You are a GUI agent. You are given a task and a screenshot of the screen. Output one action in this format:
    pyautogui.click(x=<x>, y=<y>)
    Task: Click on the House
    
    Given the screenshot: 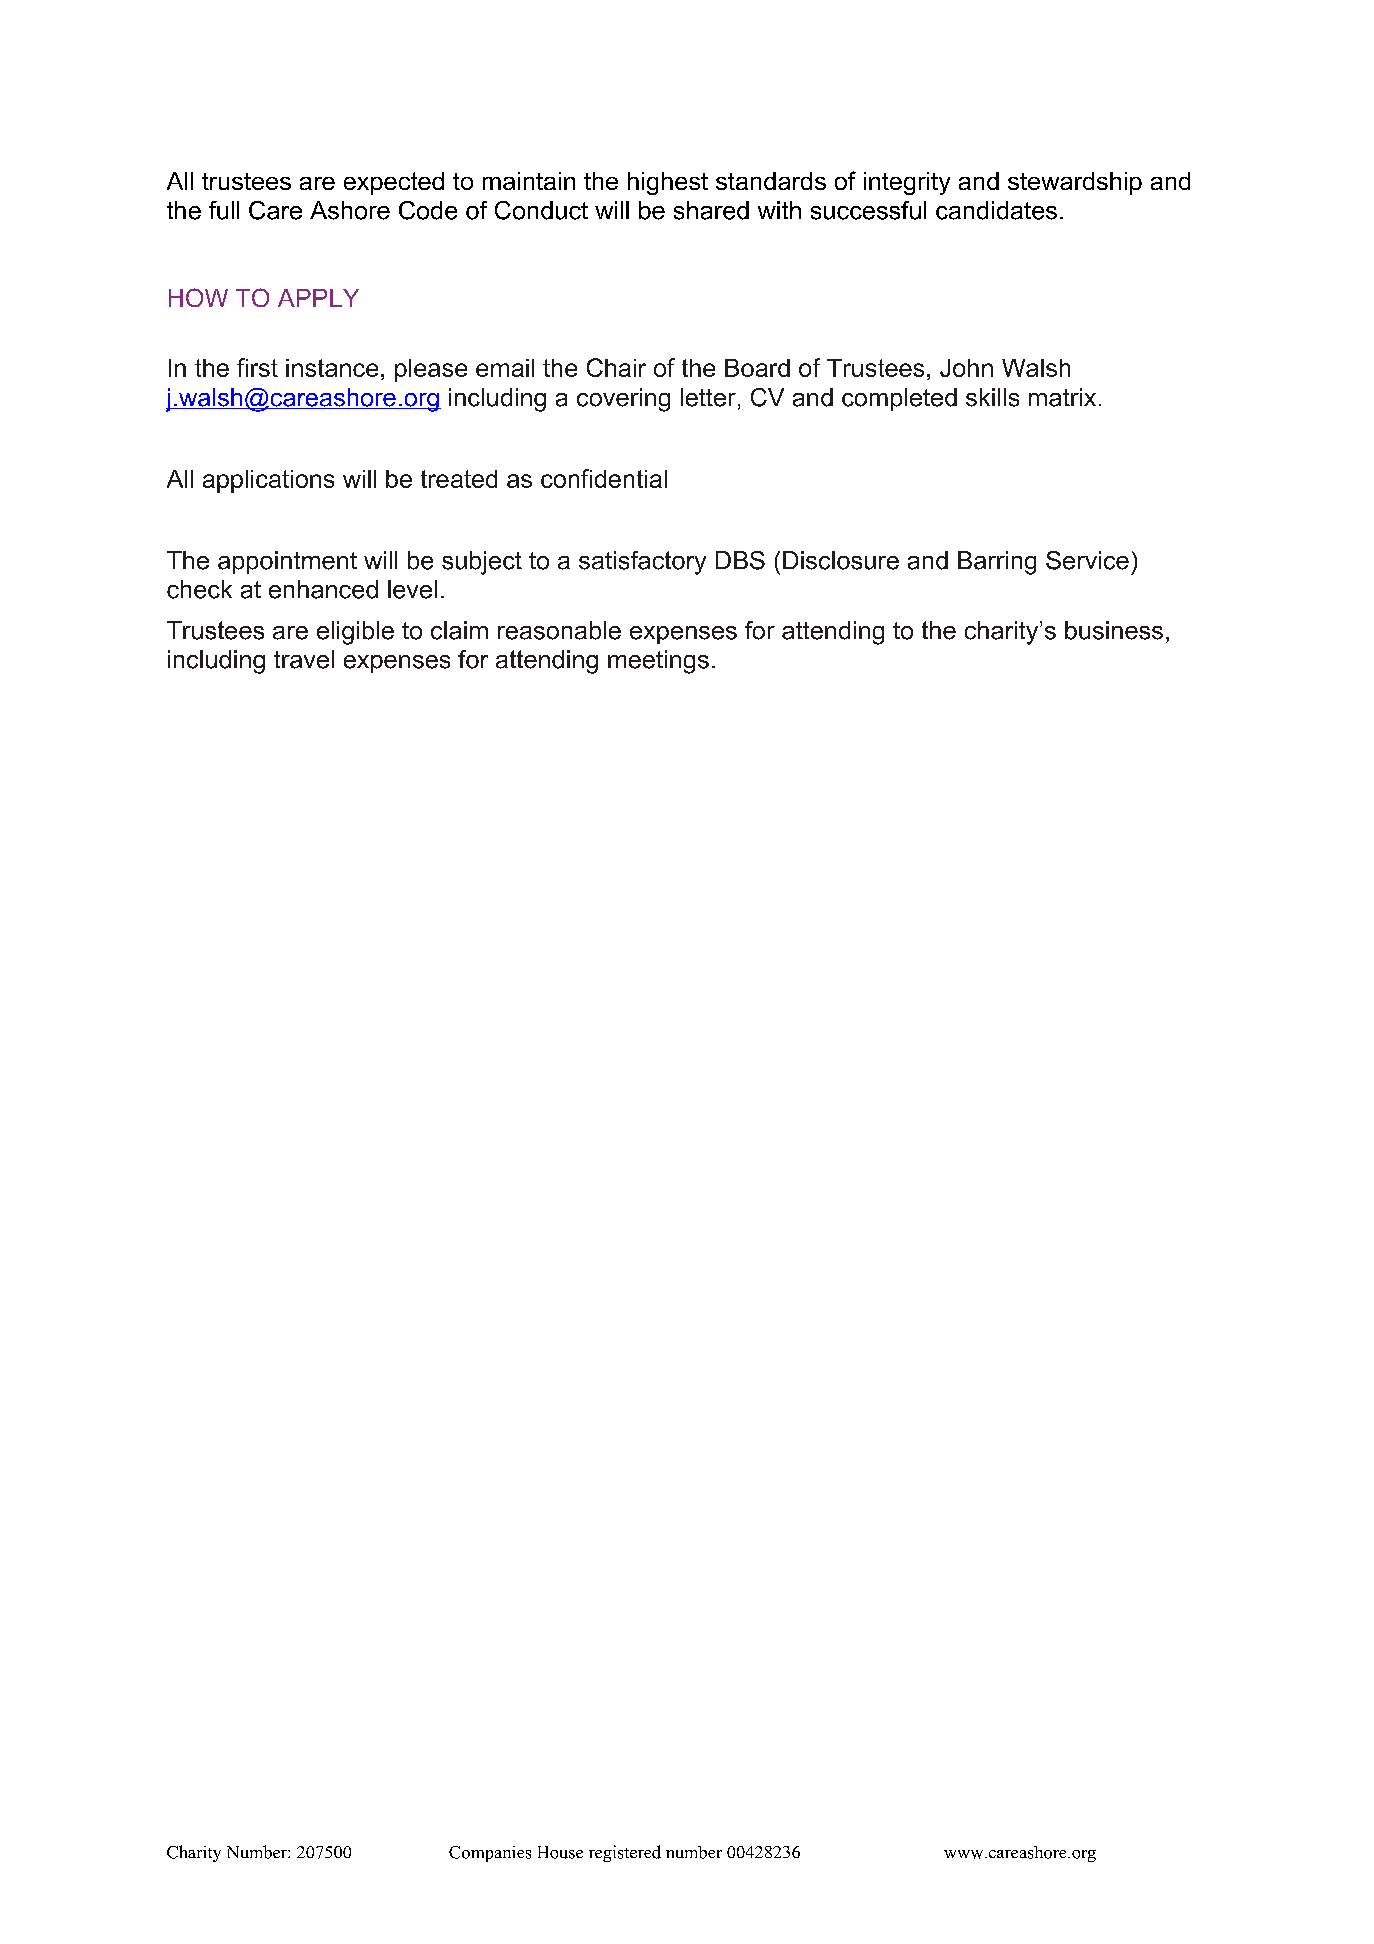 What is the action you would take?
    pyautogui.click(x=560, y=1852)
